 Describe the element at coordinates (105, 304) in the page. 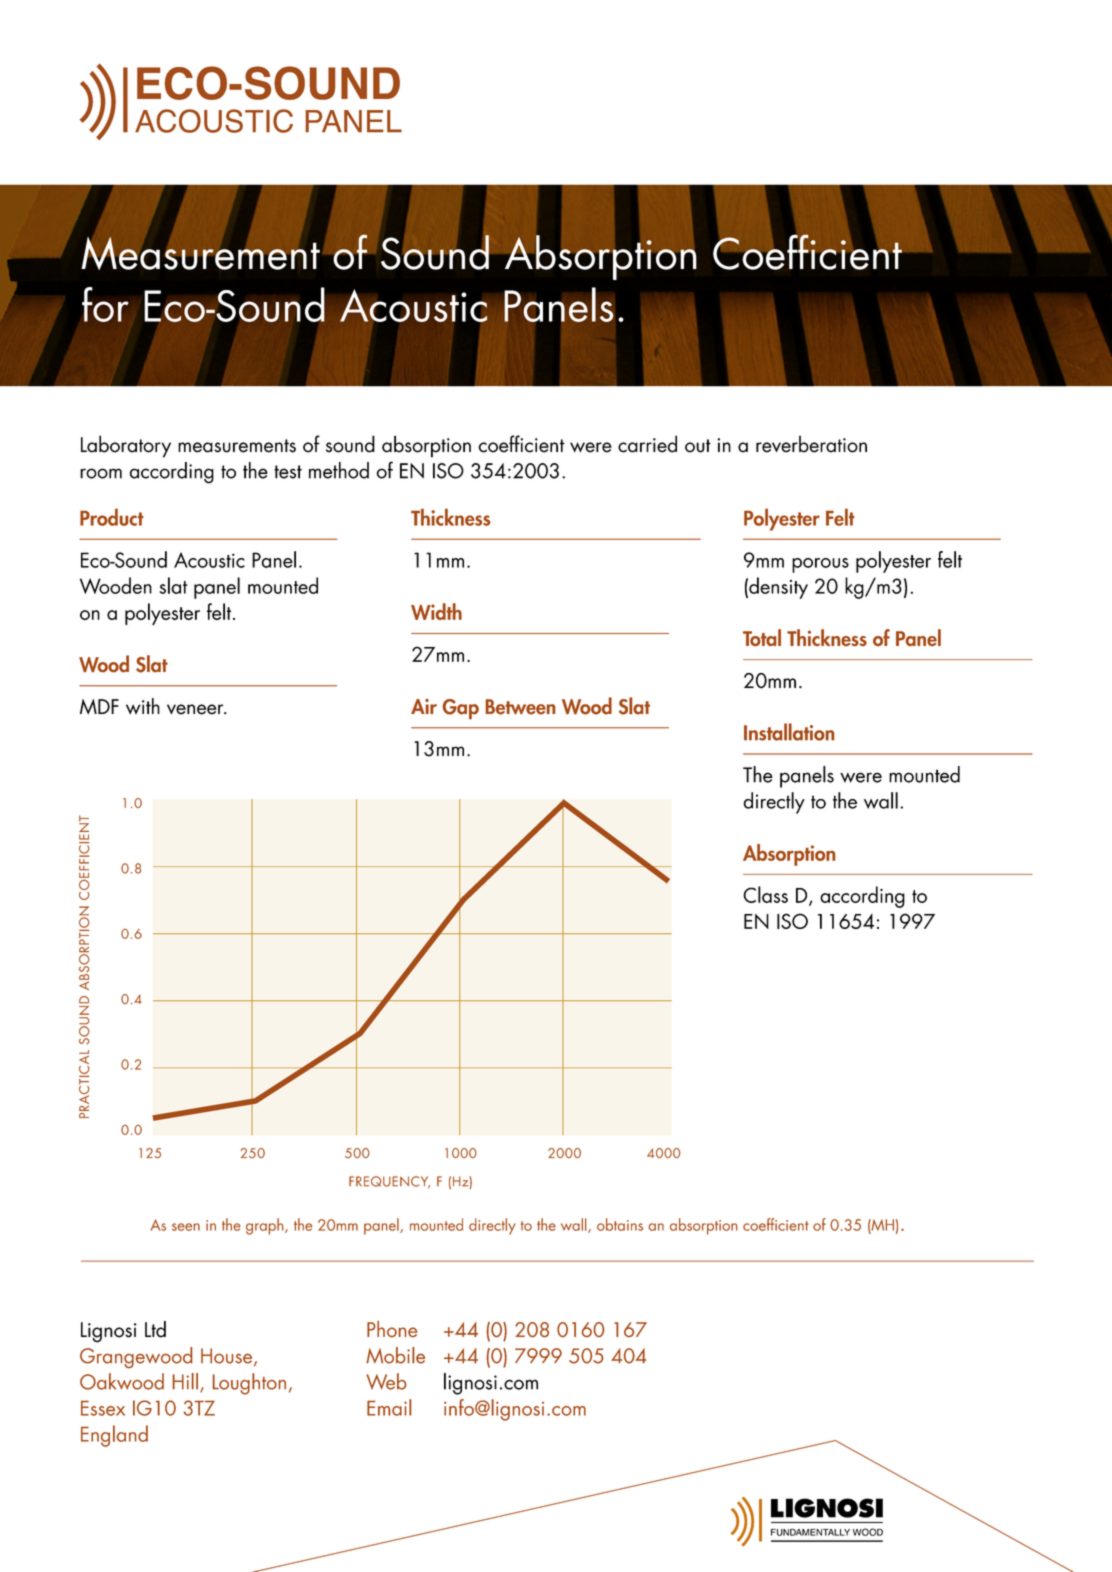

I see `for` at that location.
